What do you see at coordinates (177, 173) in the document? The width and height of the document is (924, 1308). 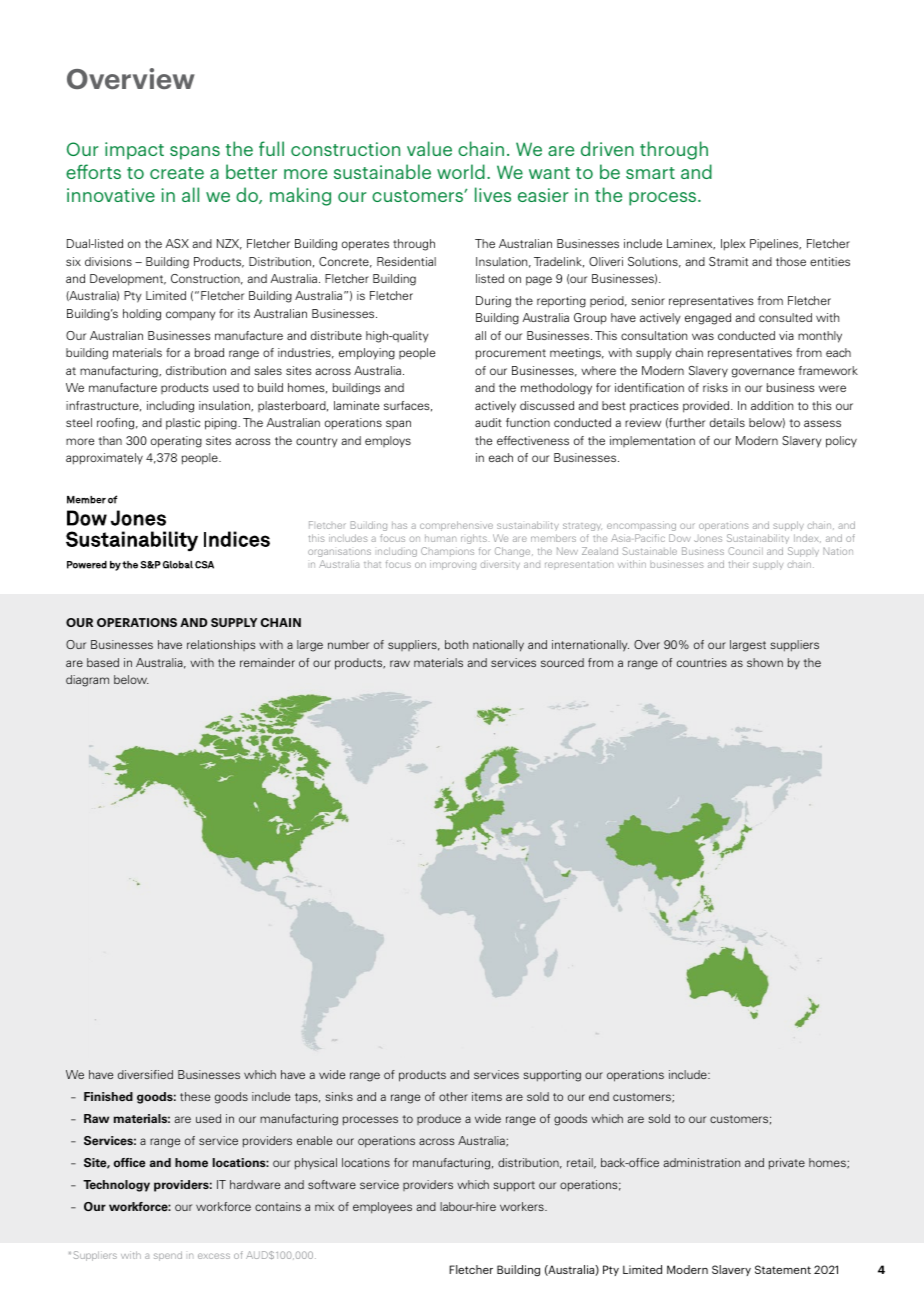 I see `create` at bounding box center [177, 173].
